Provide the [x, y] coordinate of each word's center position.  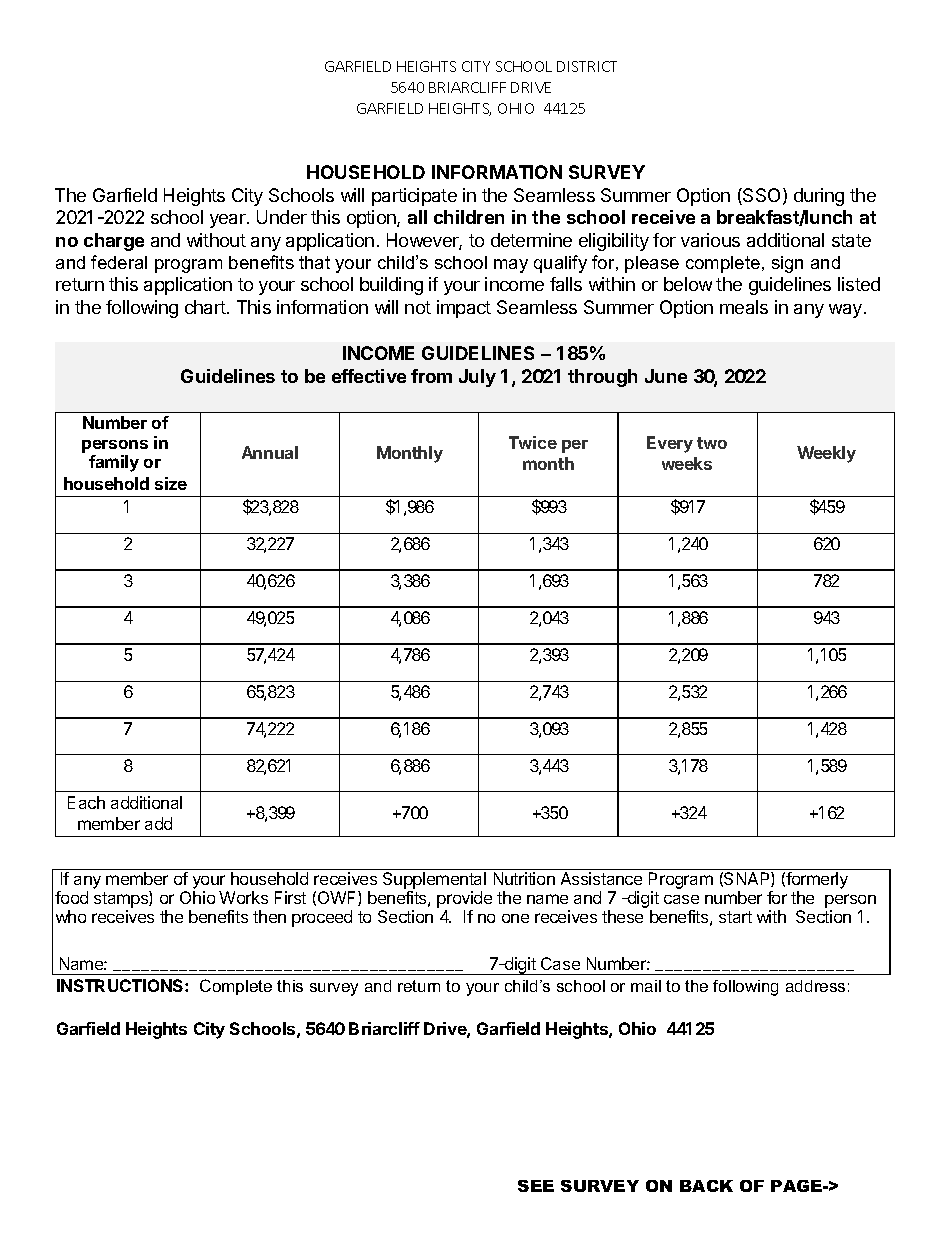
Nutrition [524, 878]
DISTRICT [587, 66]
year [229, 221]
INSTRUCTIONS [121, 985]
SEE [536, 1186]
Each [86, 802]
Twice [533, 442]
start [735, 917]
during [819, 197]
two [712, 443]
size [171, 483]
